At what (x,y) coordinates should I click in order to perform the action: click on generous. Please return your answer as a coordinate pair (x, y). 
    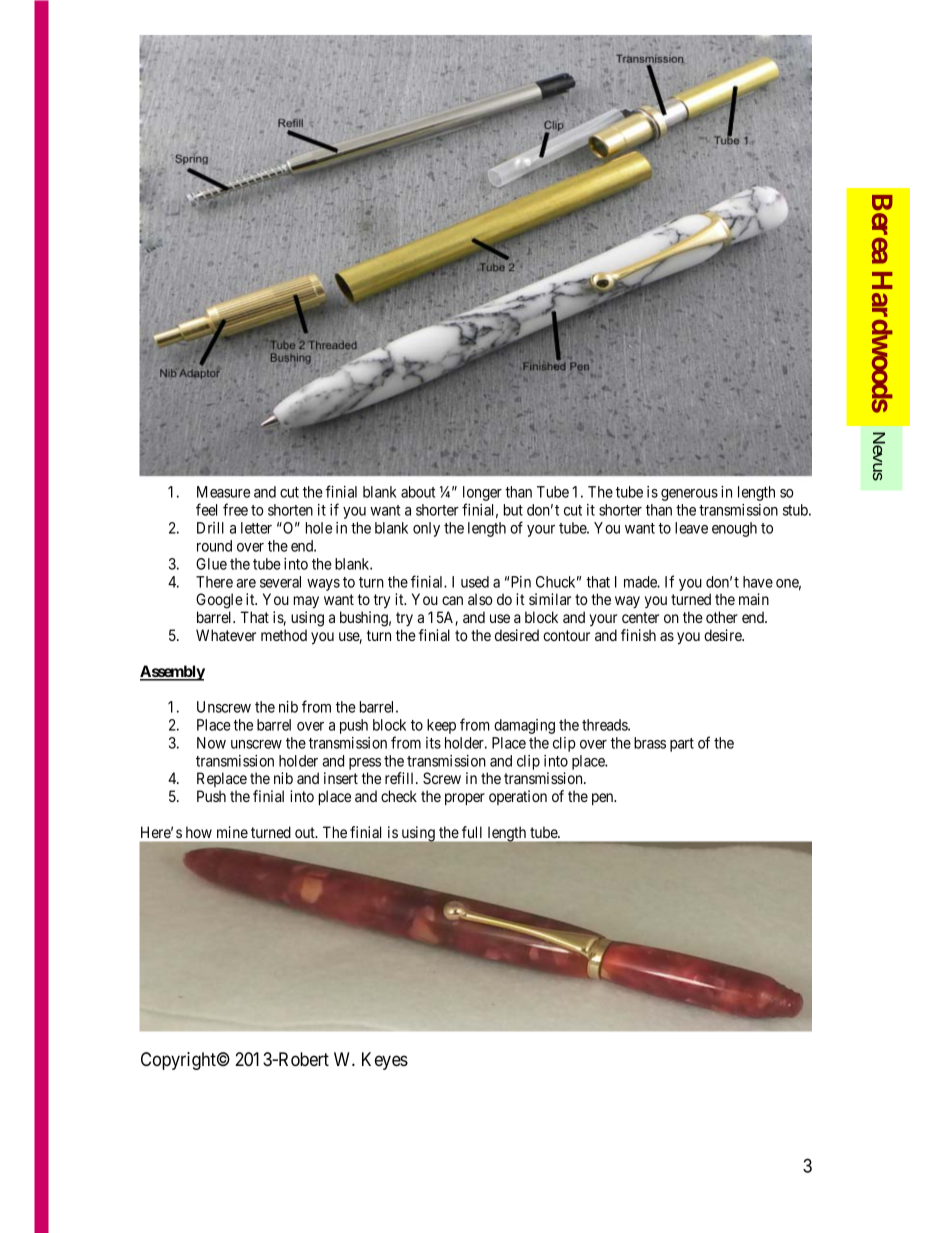
    Looking at the image, I should click on (689, 495).
